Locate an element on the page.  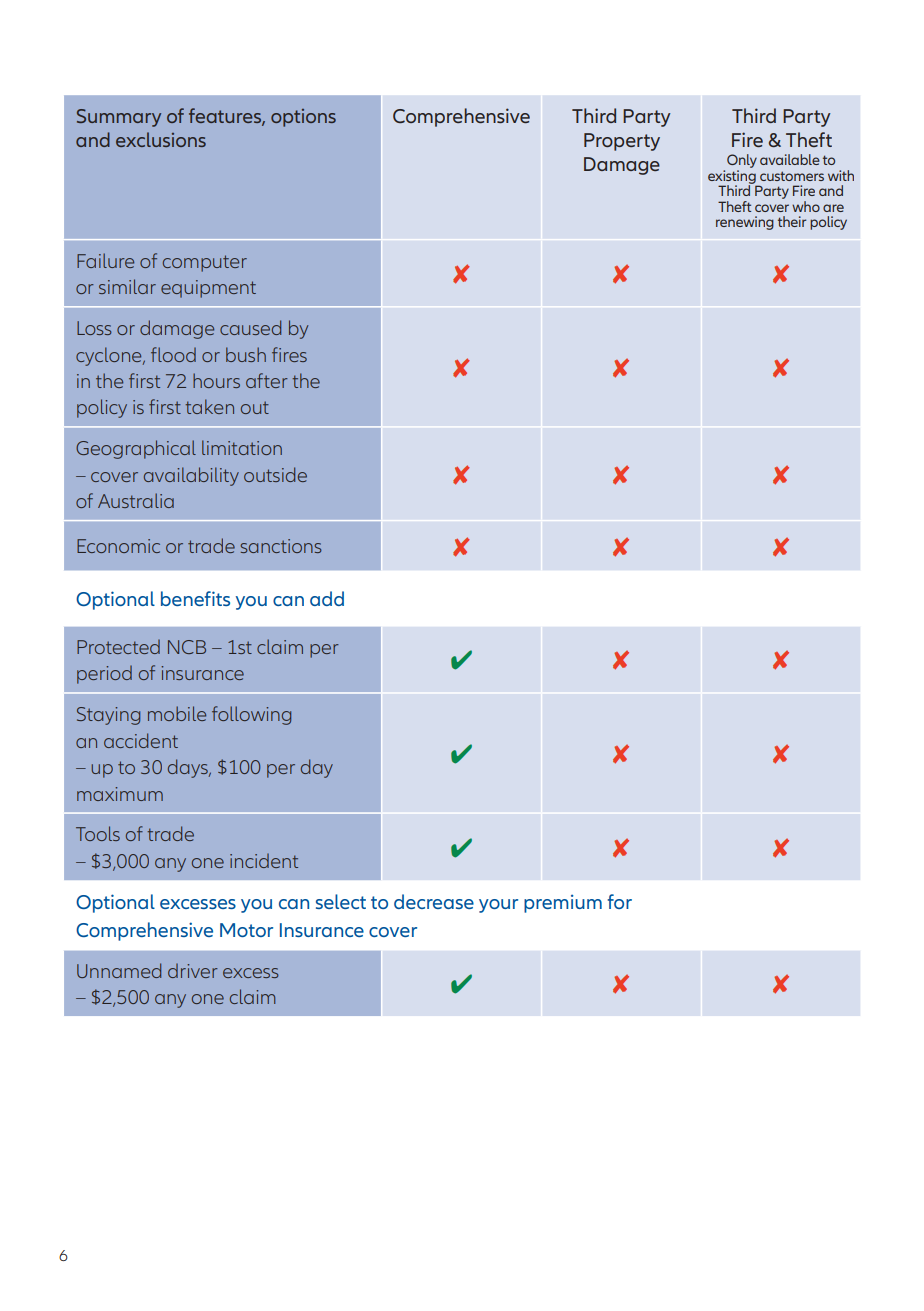
exclusions is located at coordinates (161, 139).
